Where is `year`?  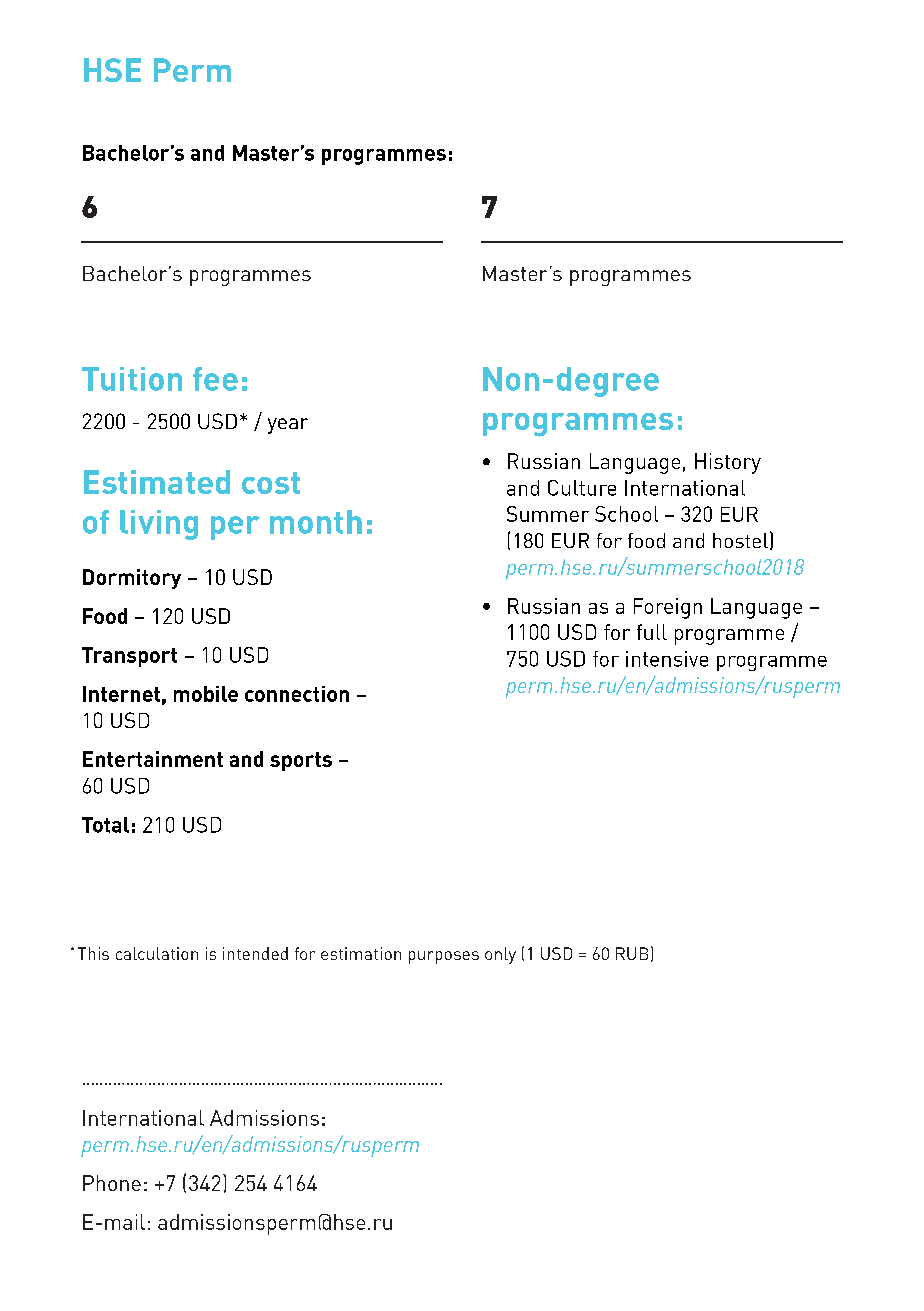 year is located at coordinates (288, 426).
